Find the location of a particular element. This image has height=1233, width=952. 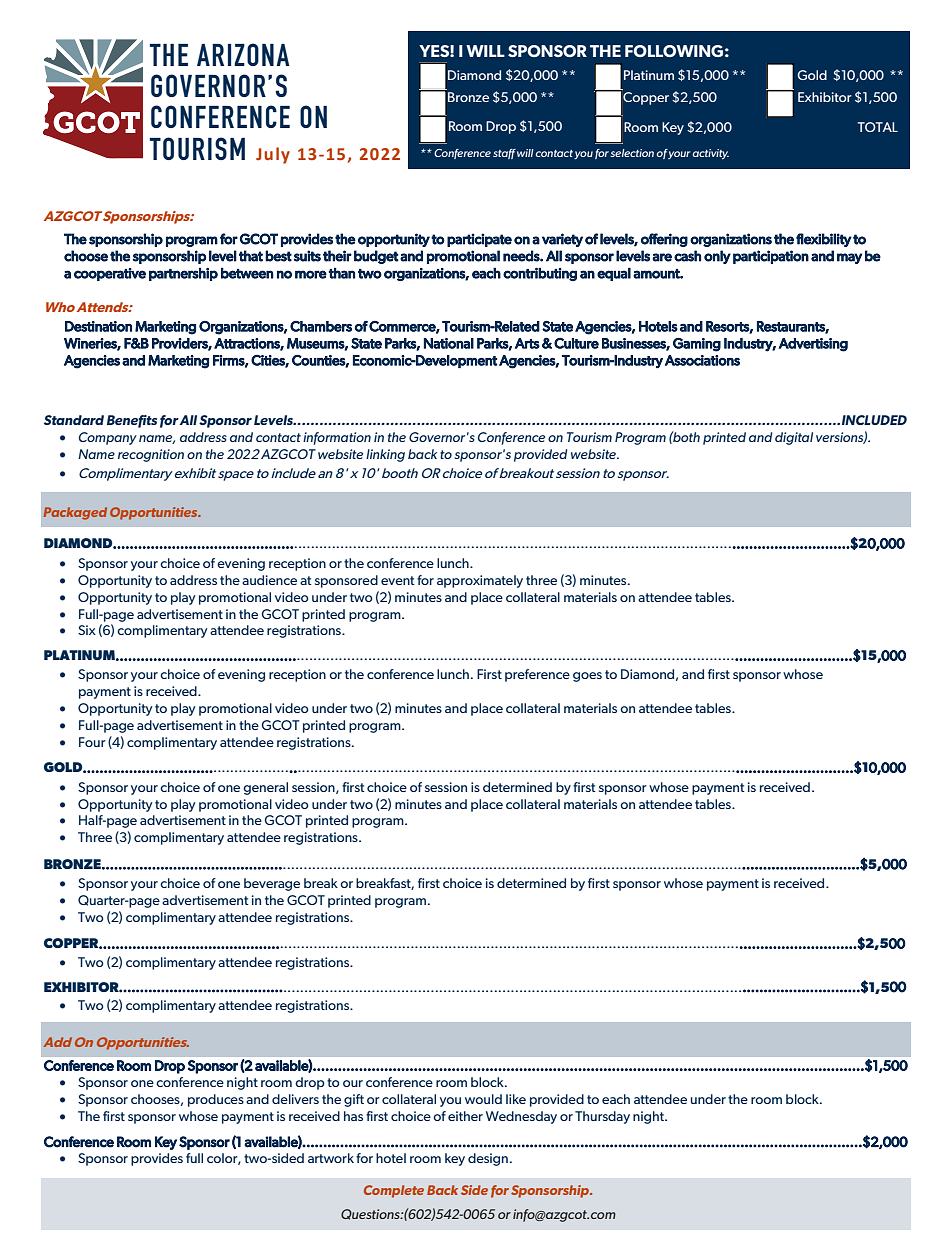

ARIZONA is located at coordinates (243, 54).
